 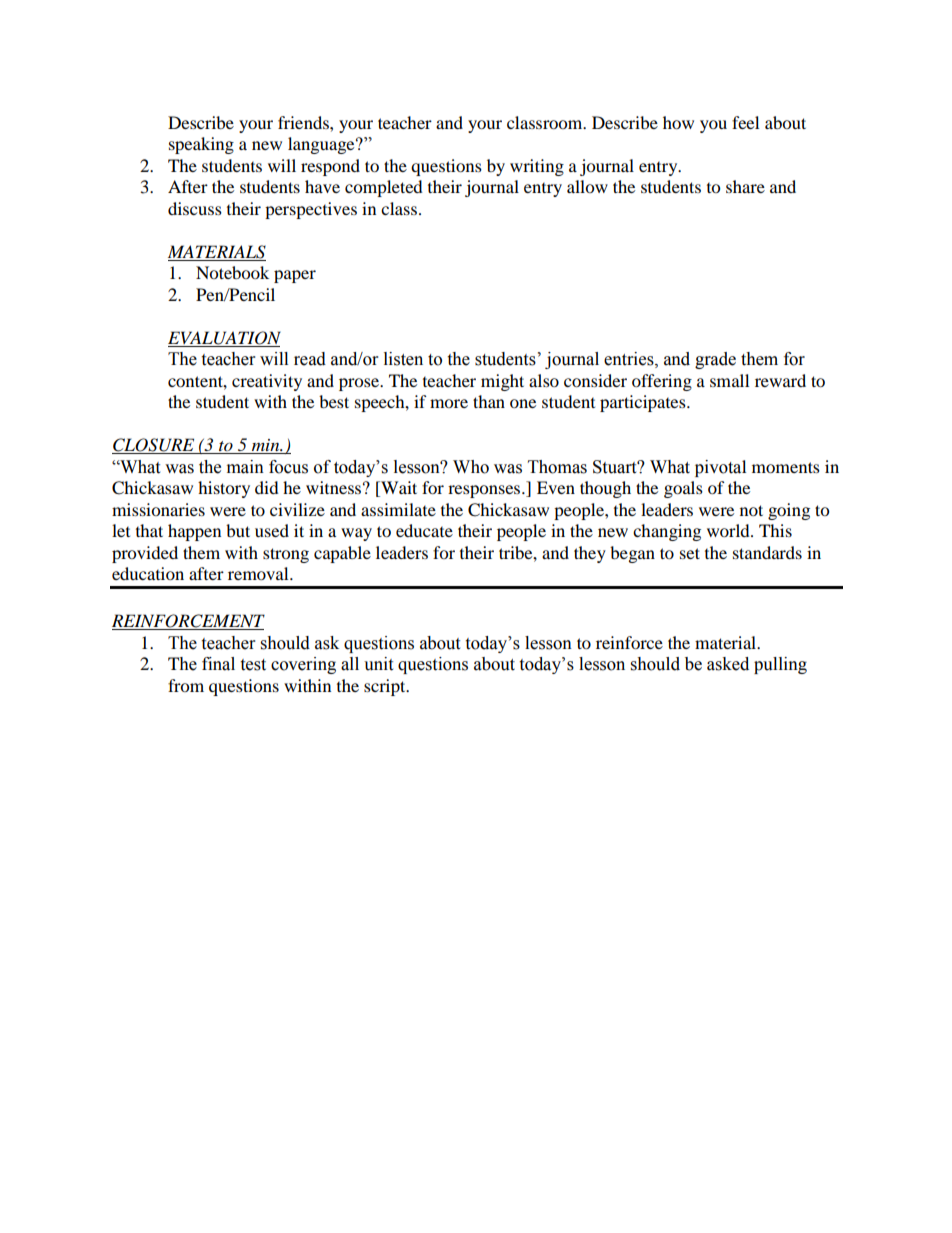 I want to click on creativity, so click(x=267, y=382).
